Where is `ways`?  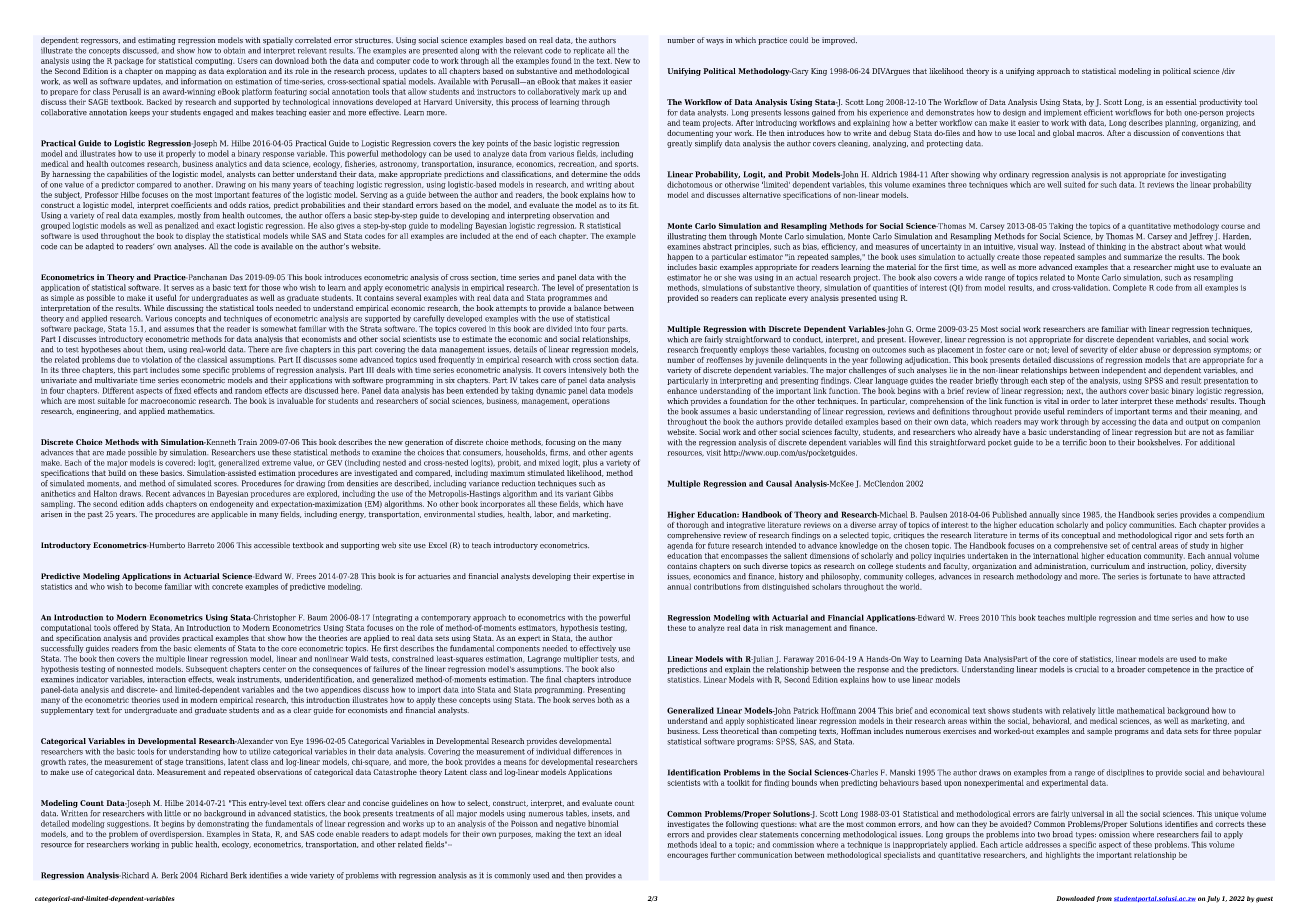 ways is located at coordinates (715, 42).
